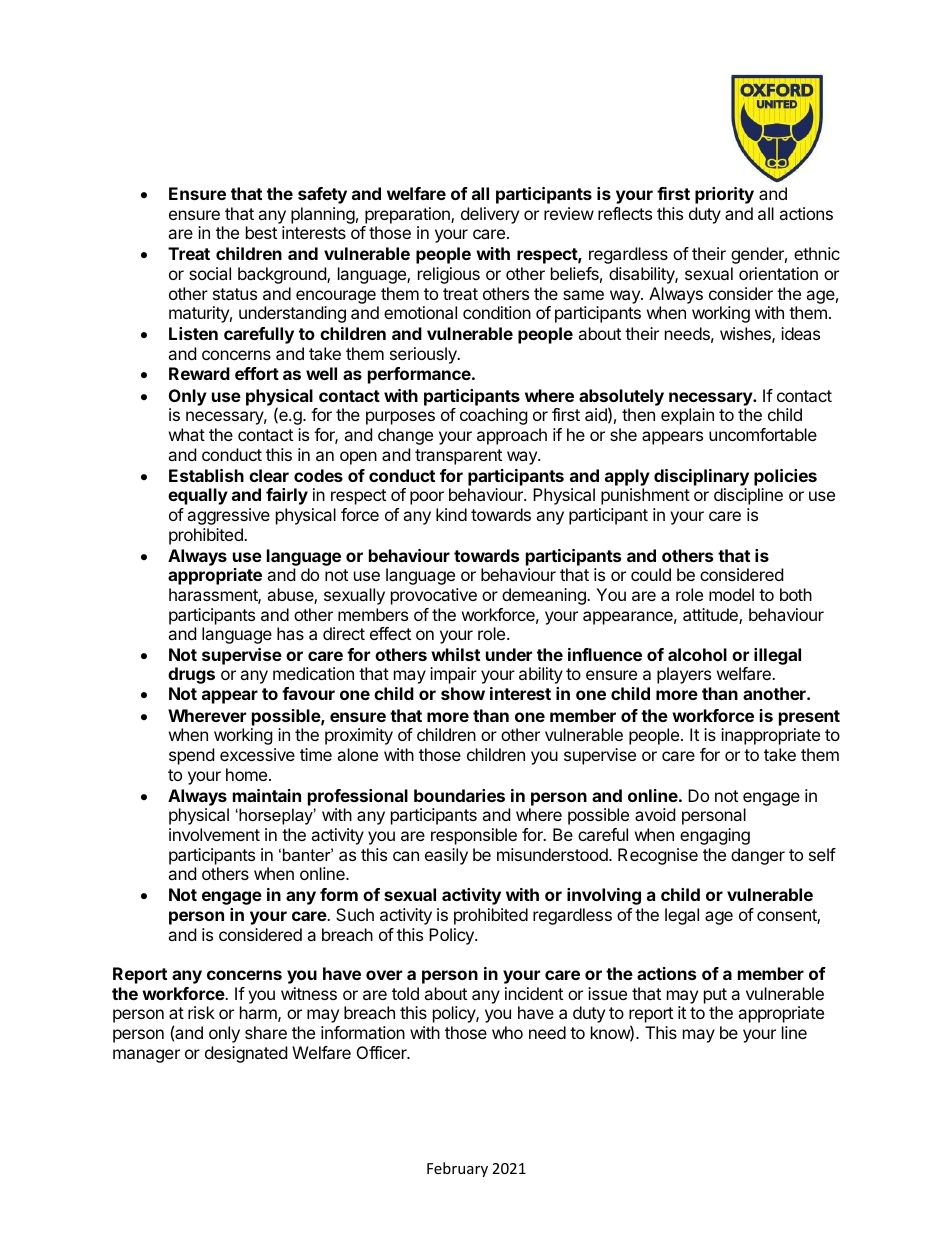 This screenshot has width=952, height=1233. I want to click on priority, so click(724, 195).
